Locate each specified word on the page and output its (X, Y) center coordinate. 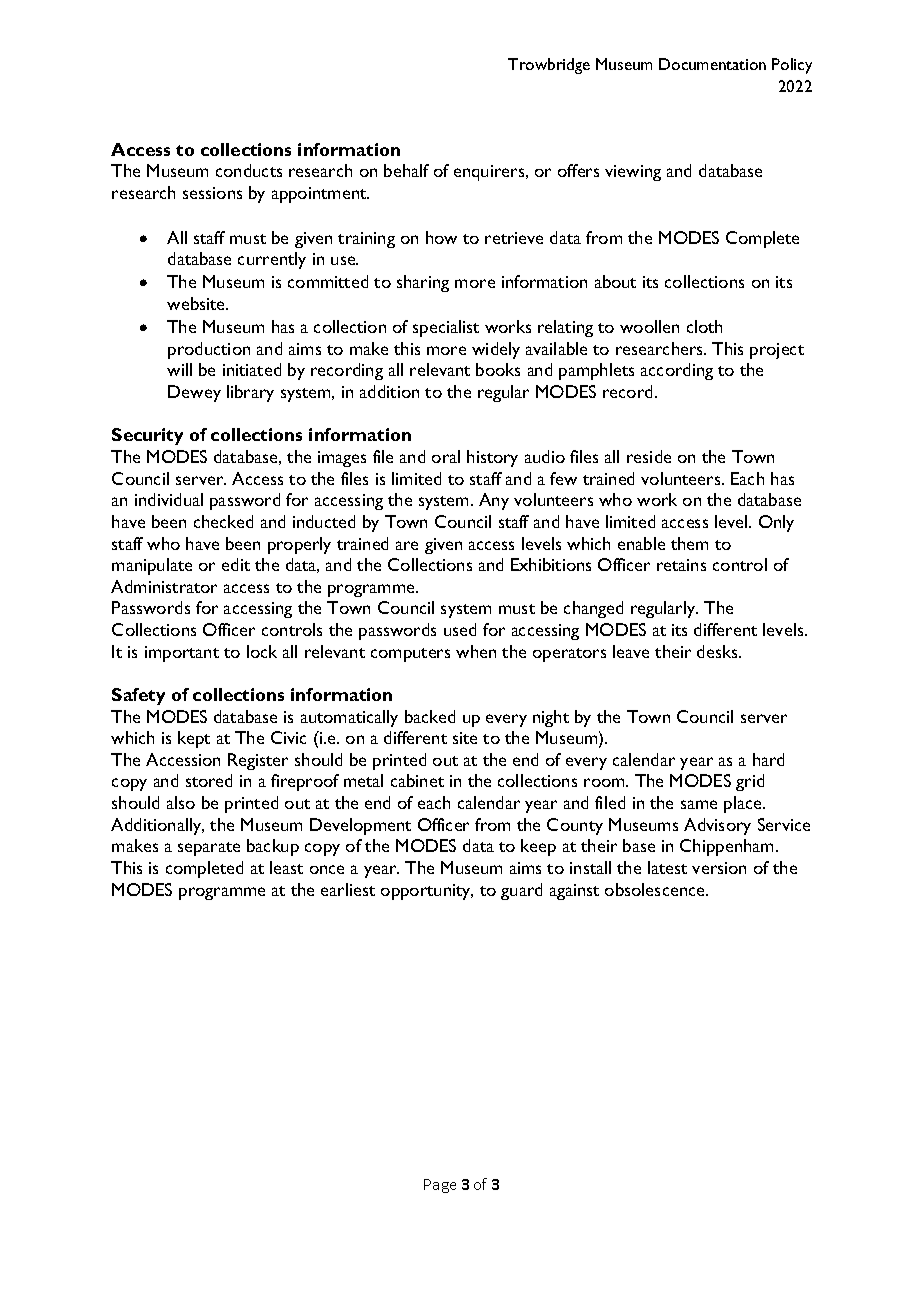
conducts (249, 170)
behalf (406, 170)
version (719, 868)
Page (440, 1186)
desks (718, 651)
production (209, 350)
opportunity (427, 892)
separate (209, 849)
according (677, 371)
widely (496, 350)
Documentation (712, 64)
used (460, 629)
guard (521, 891)
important (182, 654)
